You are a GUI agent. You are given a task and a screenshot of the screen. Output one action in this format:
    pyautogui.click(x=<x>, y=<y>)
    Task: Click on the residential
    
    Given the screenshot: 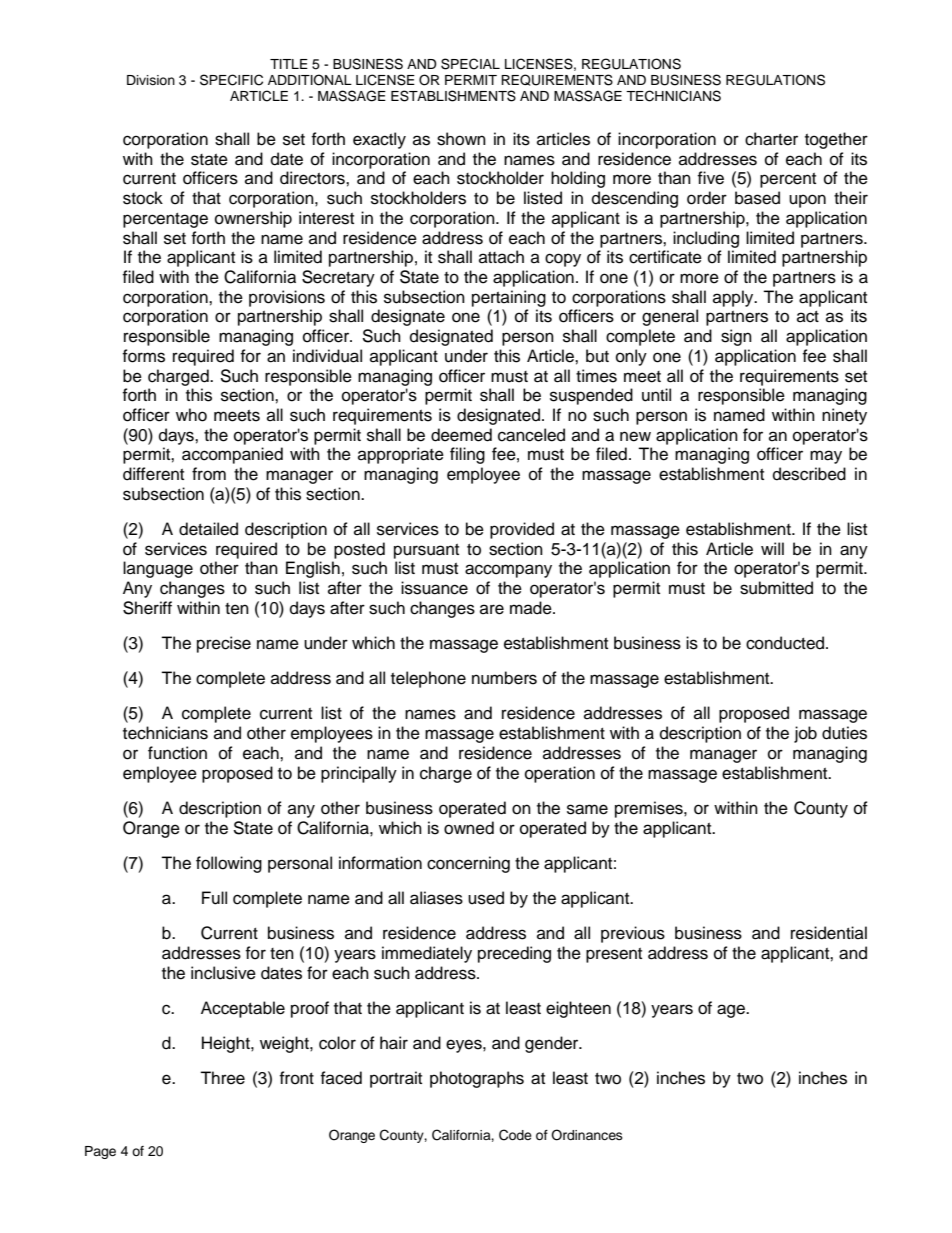 What is the action you would take?
    pyautogui.click(x=829, y=933)
